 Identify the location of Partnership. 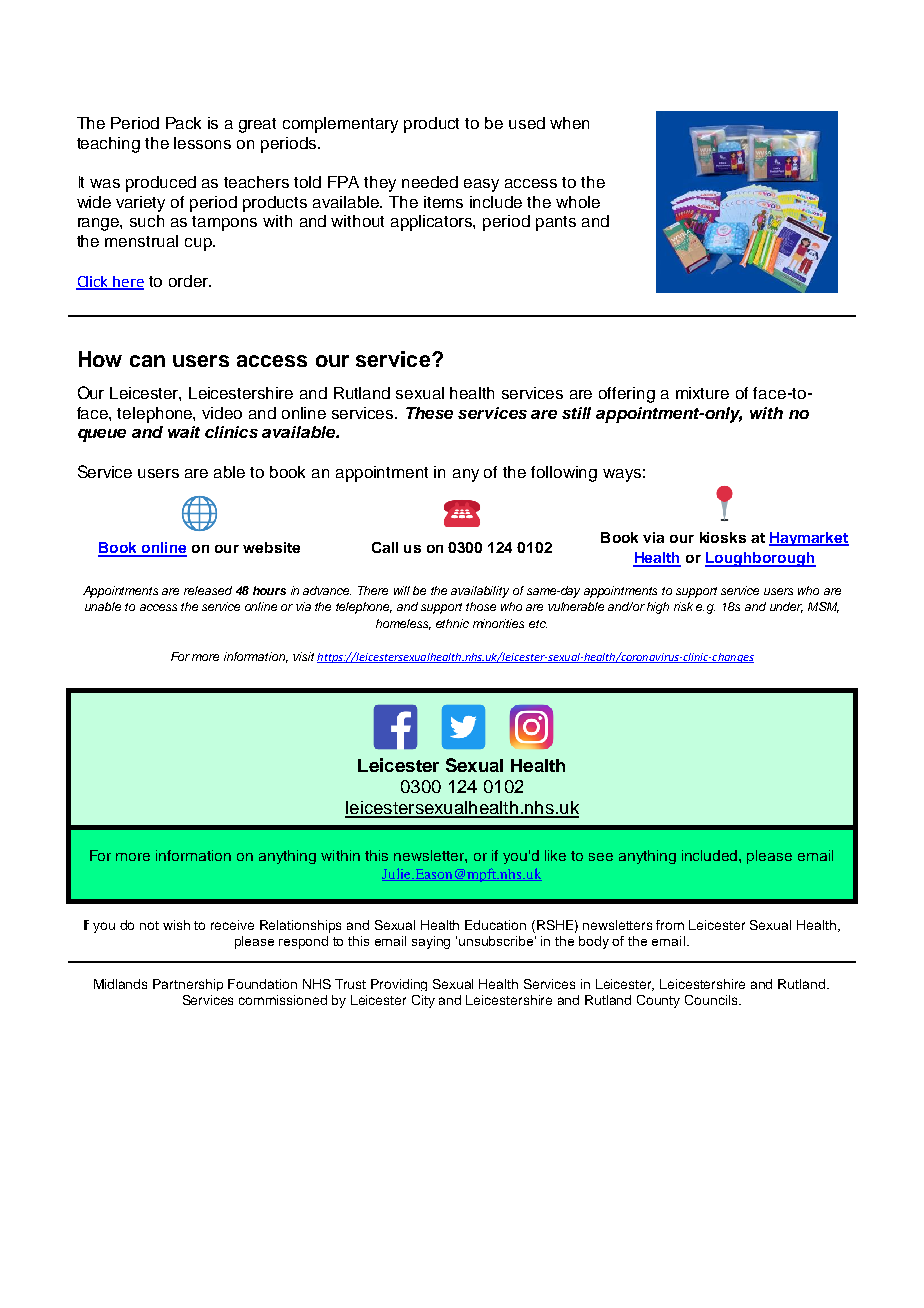
(188, 985).
